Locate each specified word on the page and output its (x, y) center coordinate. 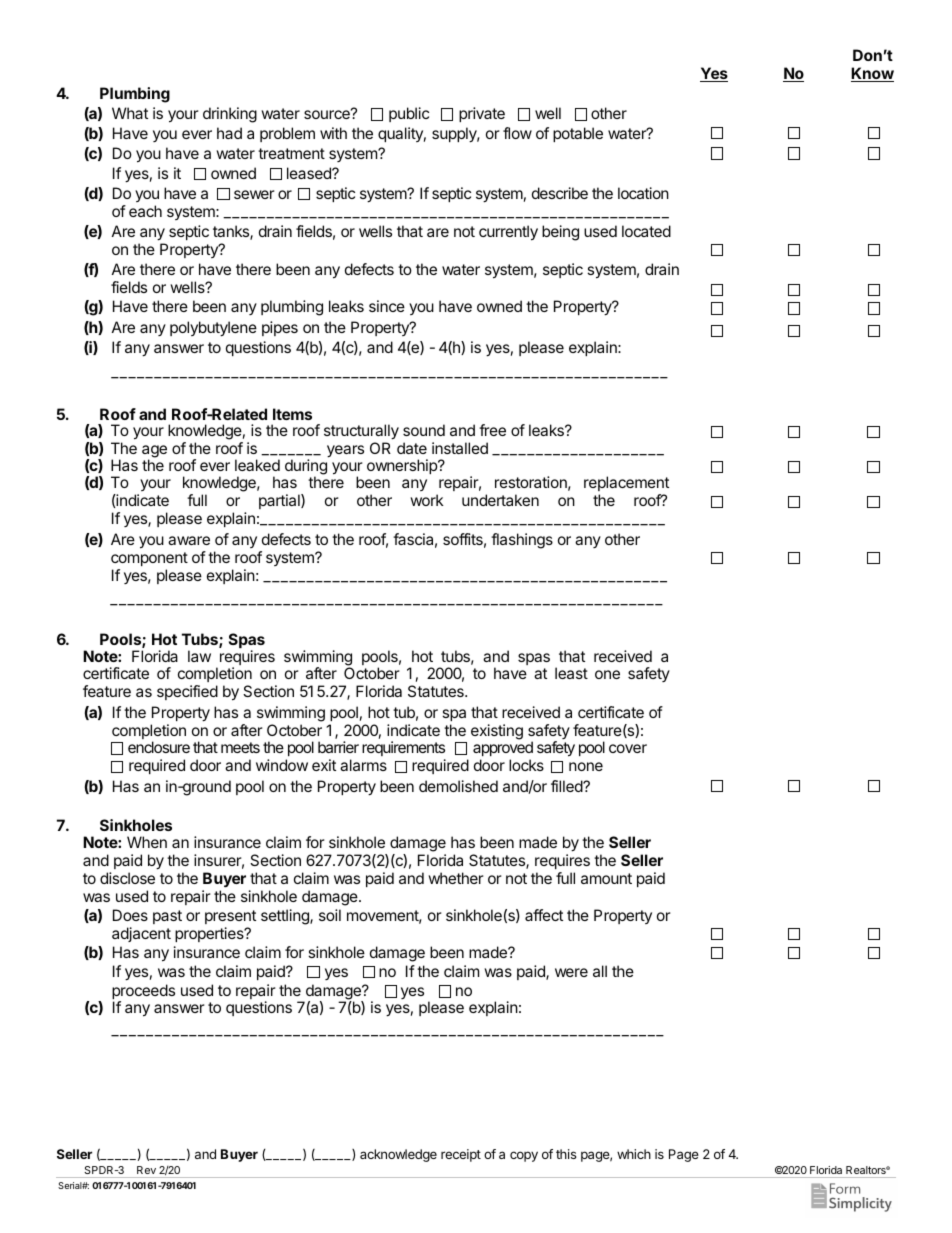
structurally (361, 432)
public (409, 114)
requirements (404, 750)
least (571, 673)
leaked (257, 465)
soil (330, 915)
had (229, 133)
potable (578, 134)
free (492, 430)
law (199, 656)
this (566, 1154)
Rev (146, 1170)
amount (606, 878)
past (167, 917)
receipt (461, 1155)
